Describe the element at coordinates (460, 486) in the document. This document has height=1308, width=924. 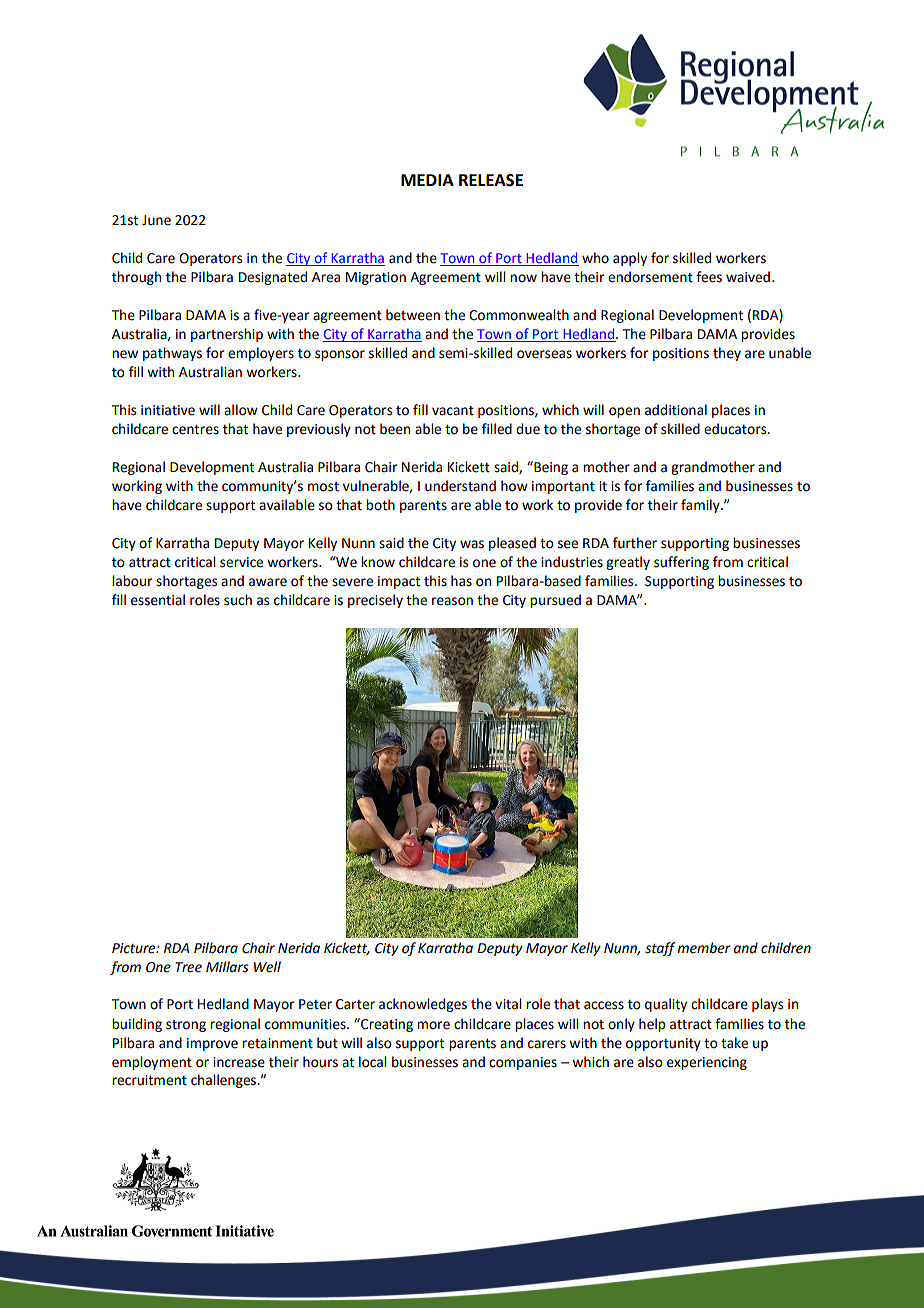
I see `understand` at that location.
